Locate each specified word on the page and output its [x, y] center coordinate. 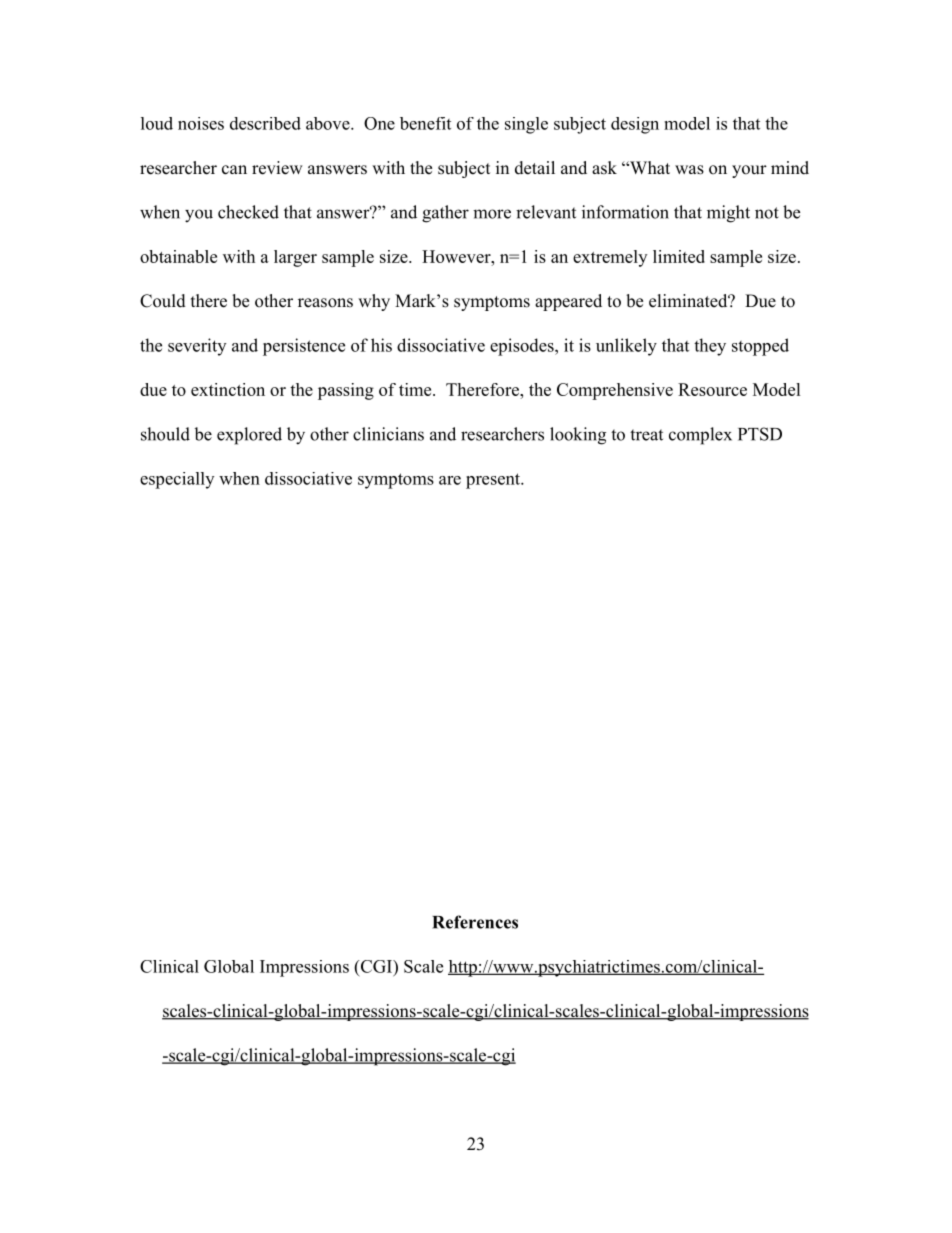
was [689, 170]
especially [177, 480]
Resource [712, 389]
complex [700, 436]
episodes [523, 347]
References [475, 922]
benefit [425, 123]
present [494, 481]
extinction [228, 389]
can [234, 170]
